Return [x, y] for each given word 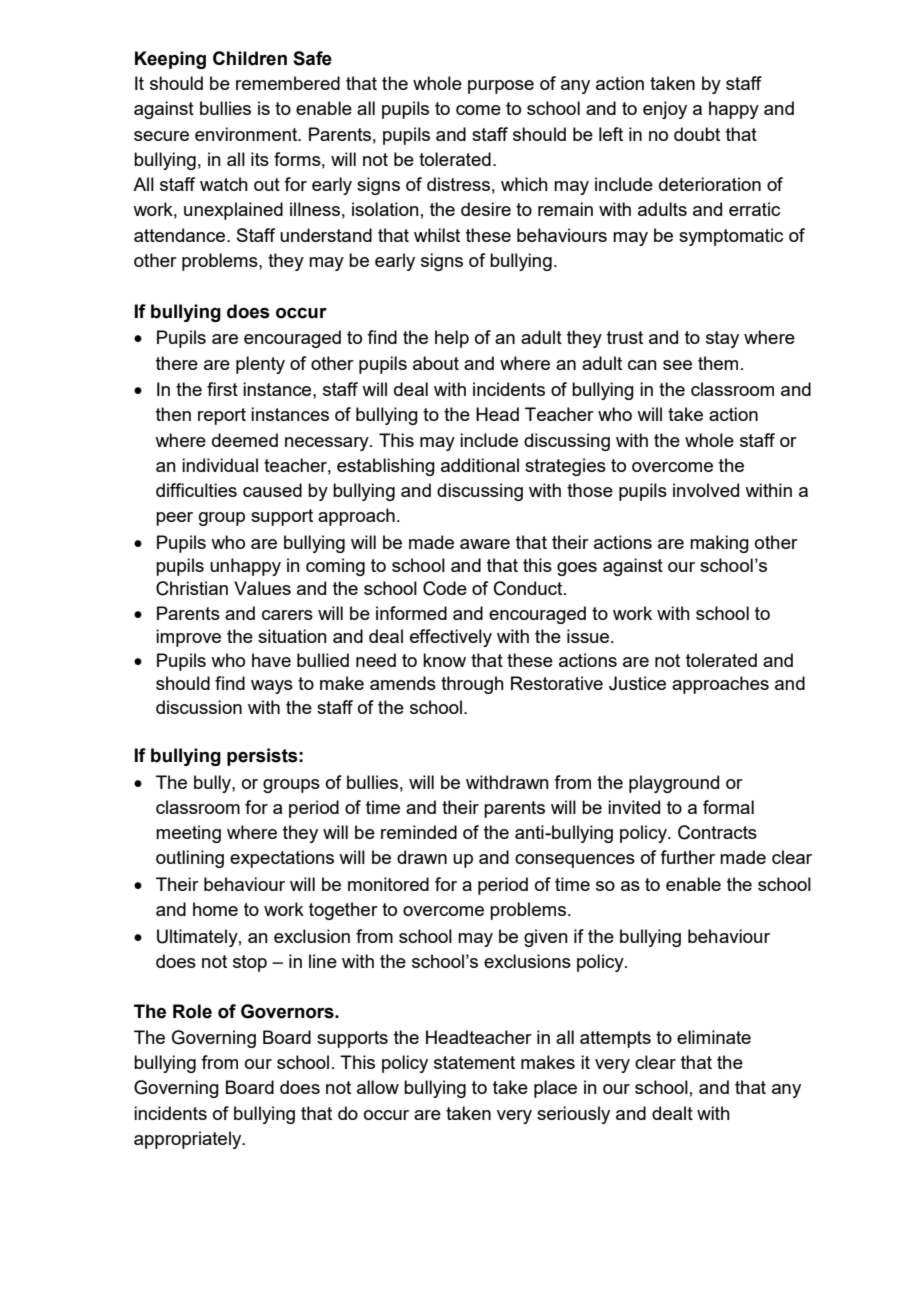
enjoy [665, 110]
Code [445, 588]
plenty [260, 365]
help [452, 339]
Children [250, 58]
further [687, 857]
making [719, 544]
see [677, 365]
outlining [190, 859]
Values [262, 588]
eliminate [714, 1037]
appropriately [189, 1140]
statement [474, 1062]
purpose [501, 87]
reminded [419, 832]
